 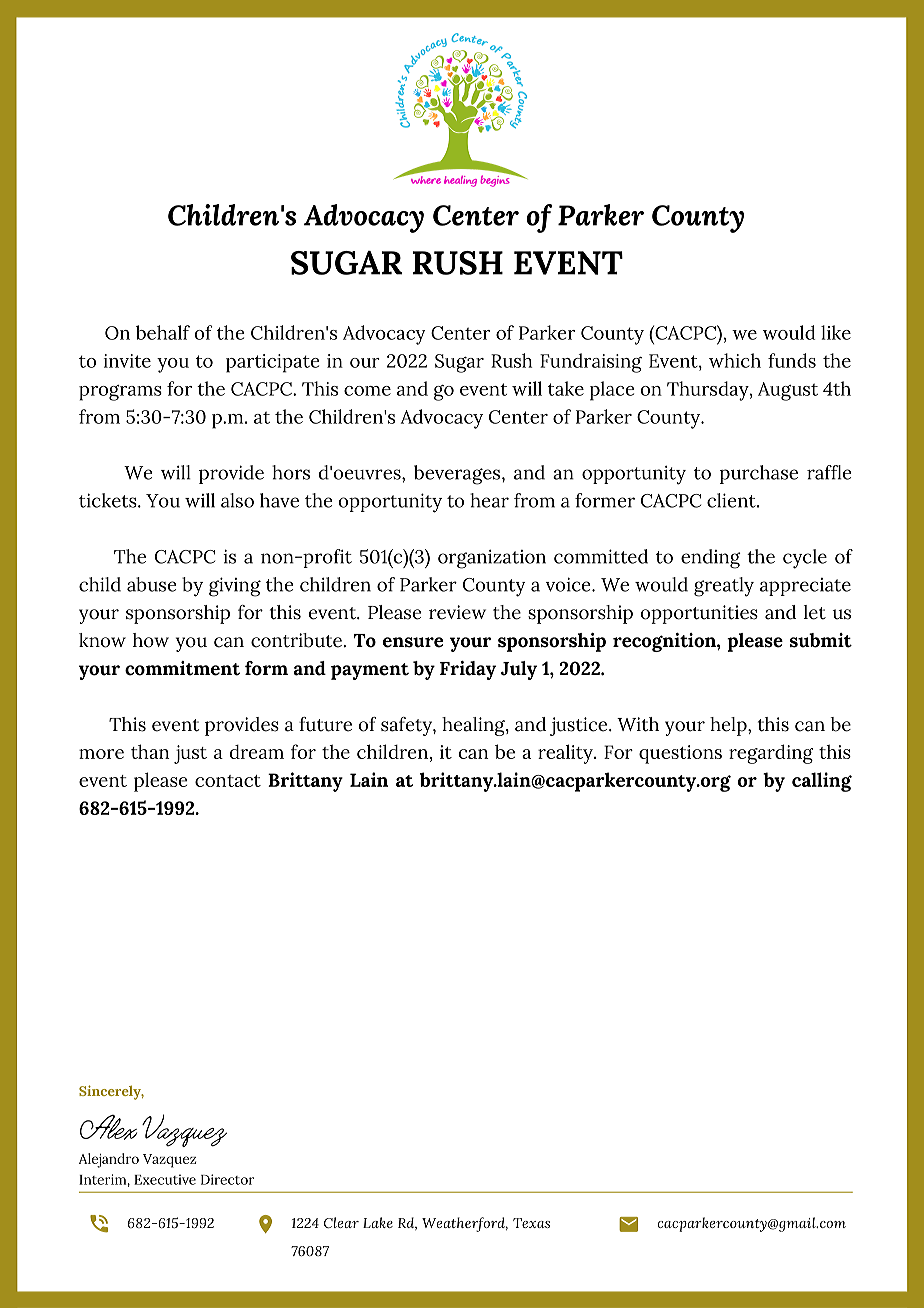 I want to click on which, so click(x=735, y=360).
